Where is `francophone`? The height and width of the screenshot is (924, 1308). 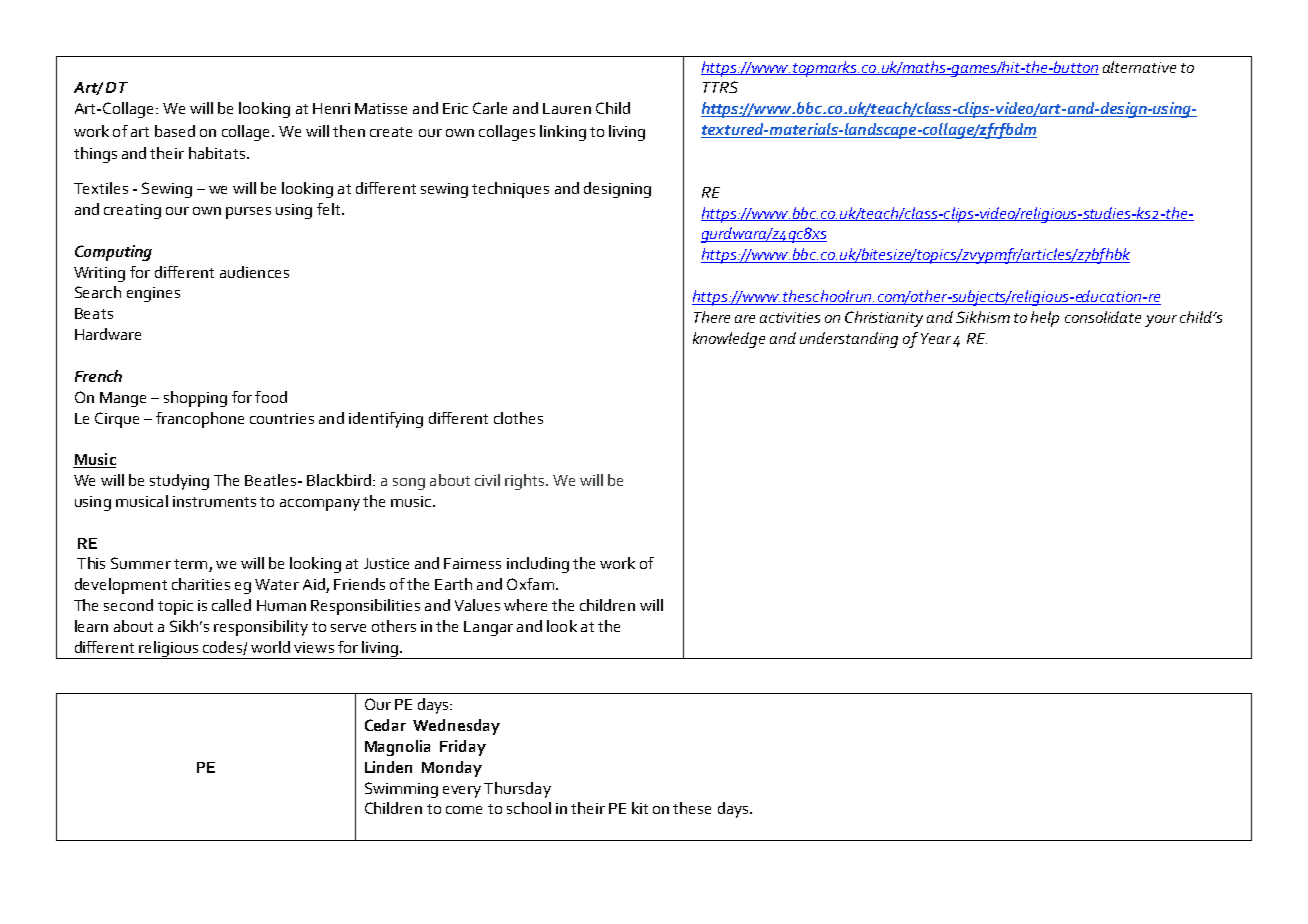 francophone is located at coordinates (200, 420).
